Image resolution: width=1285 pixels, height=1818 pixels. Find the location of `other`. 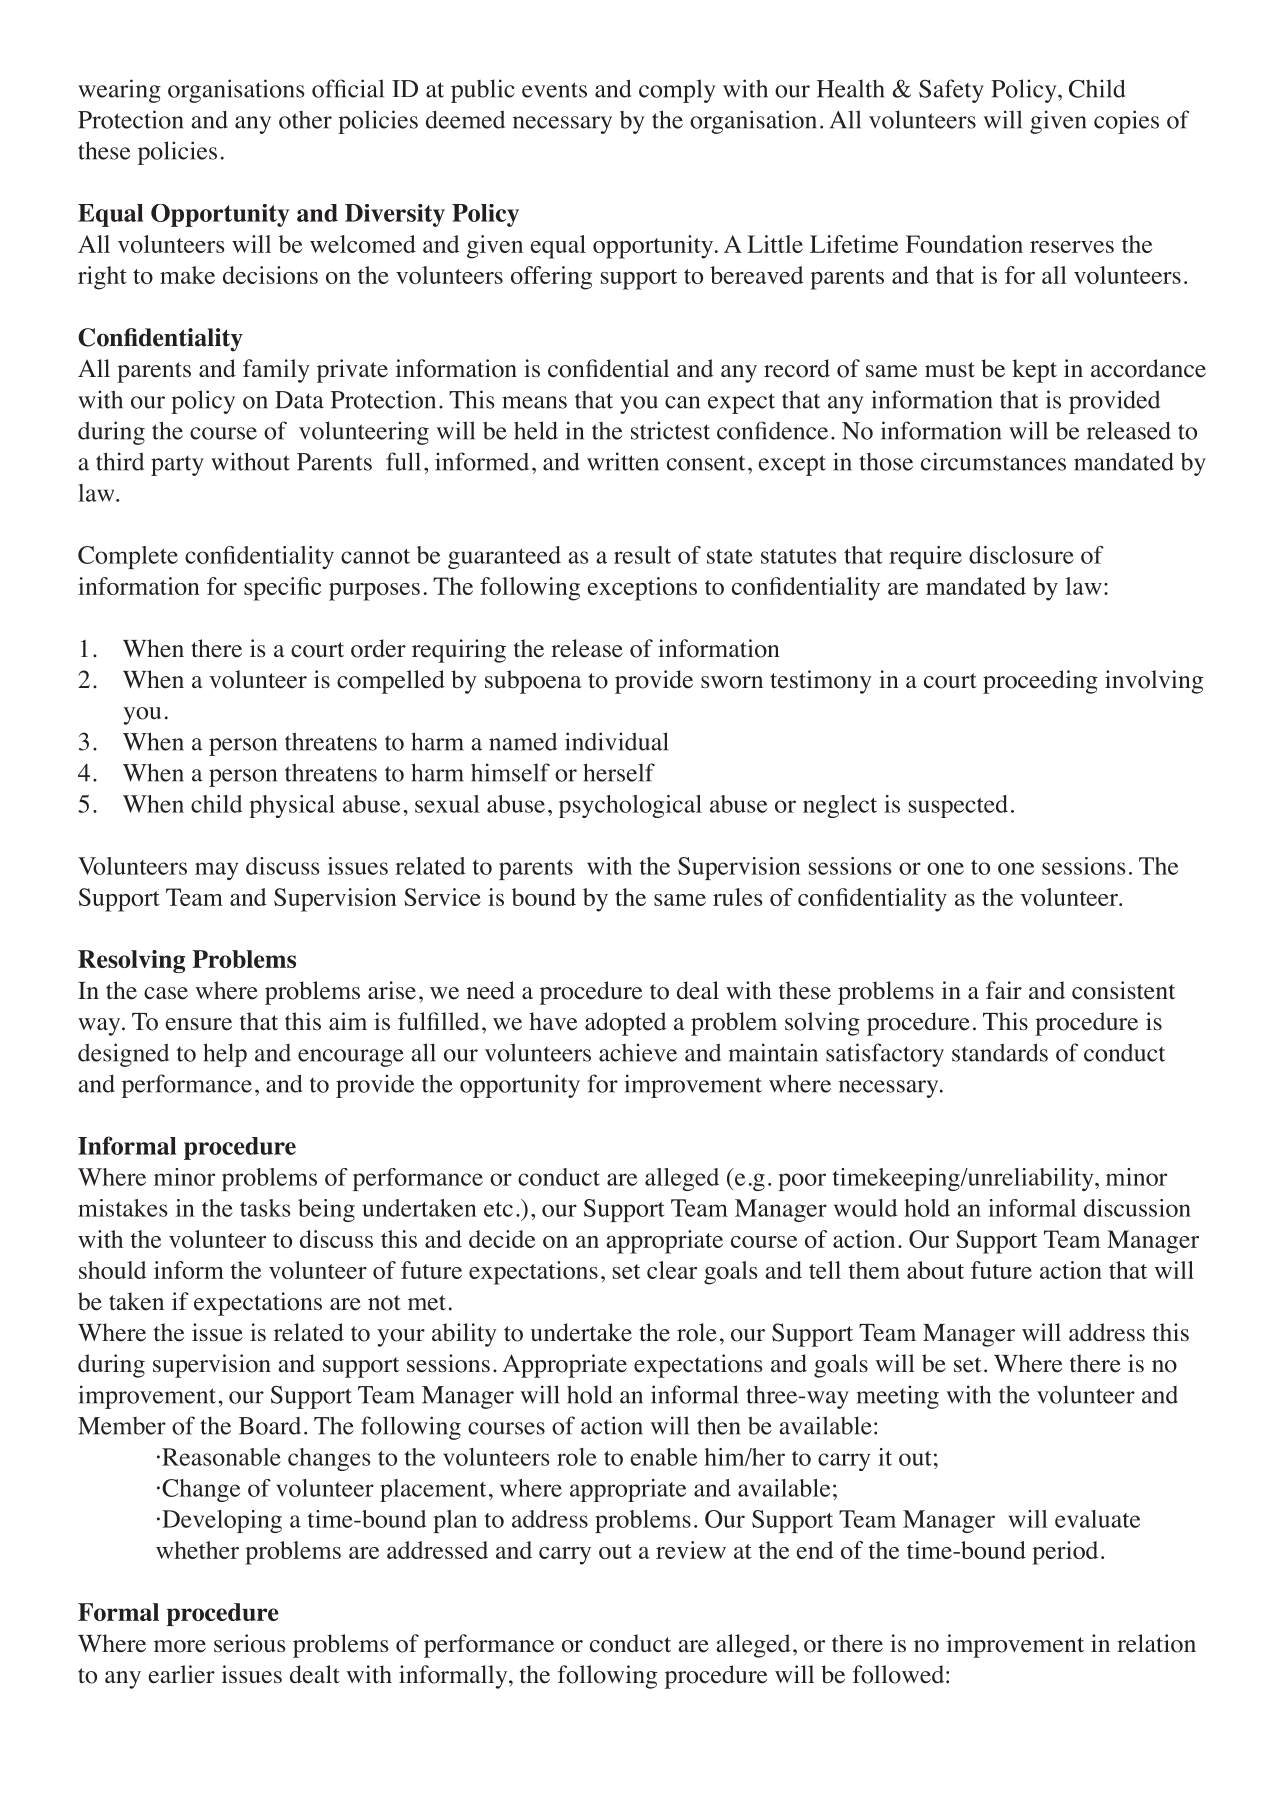

other is located at coordinates (305, 120).
